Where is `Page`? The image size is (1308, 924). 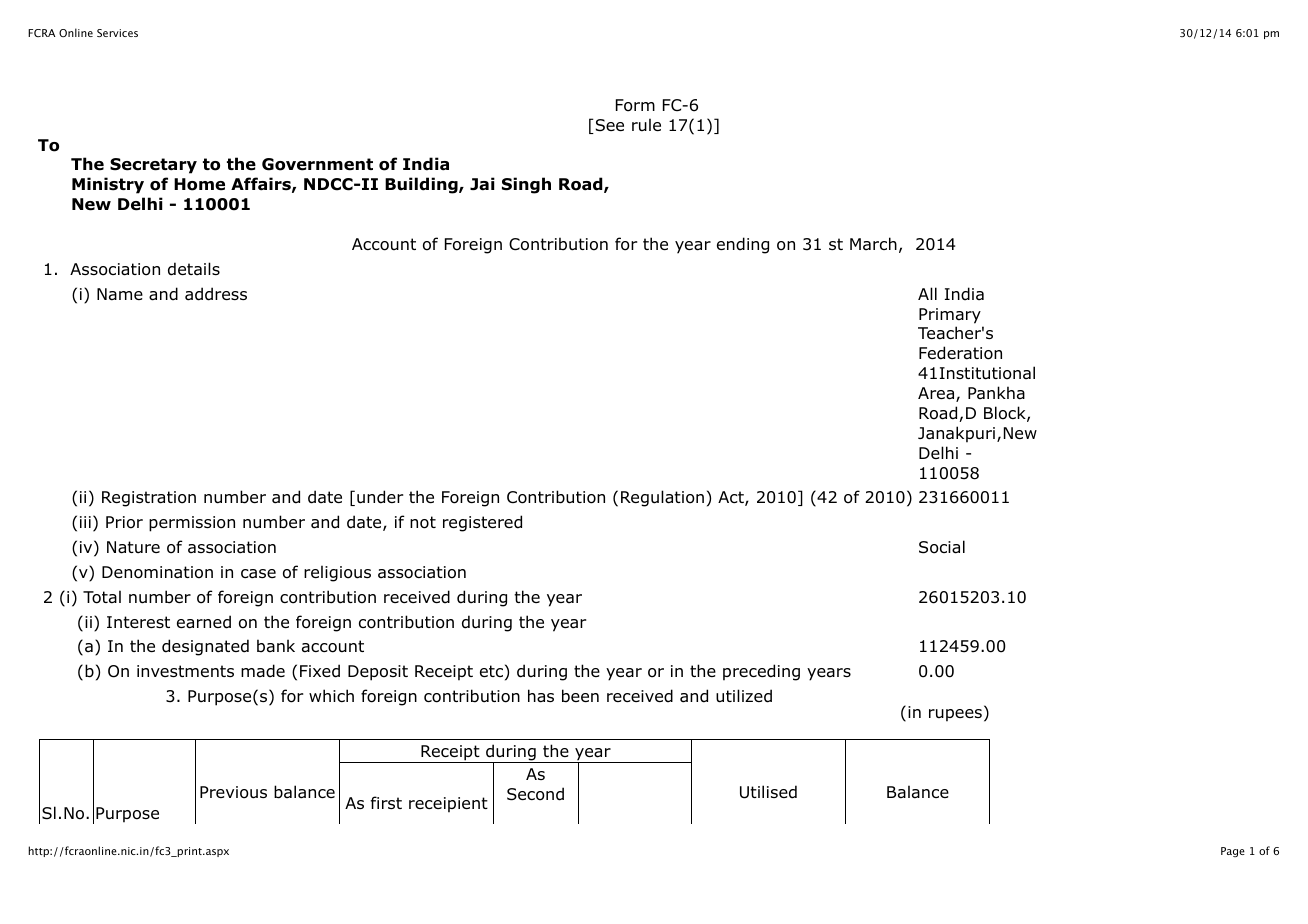 Page is located at coordinates (1233, 852).
